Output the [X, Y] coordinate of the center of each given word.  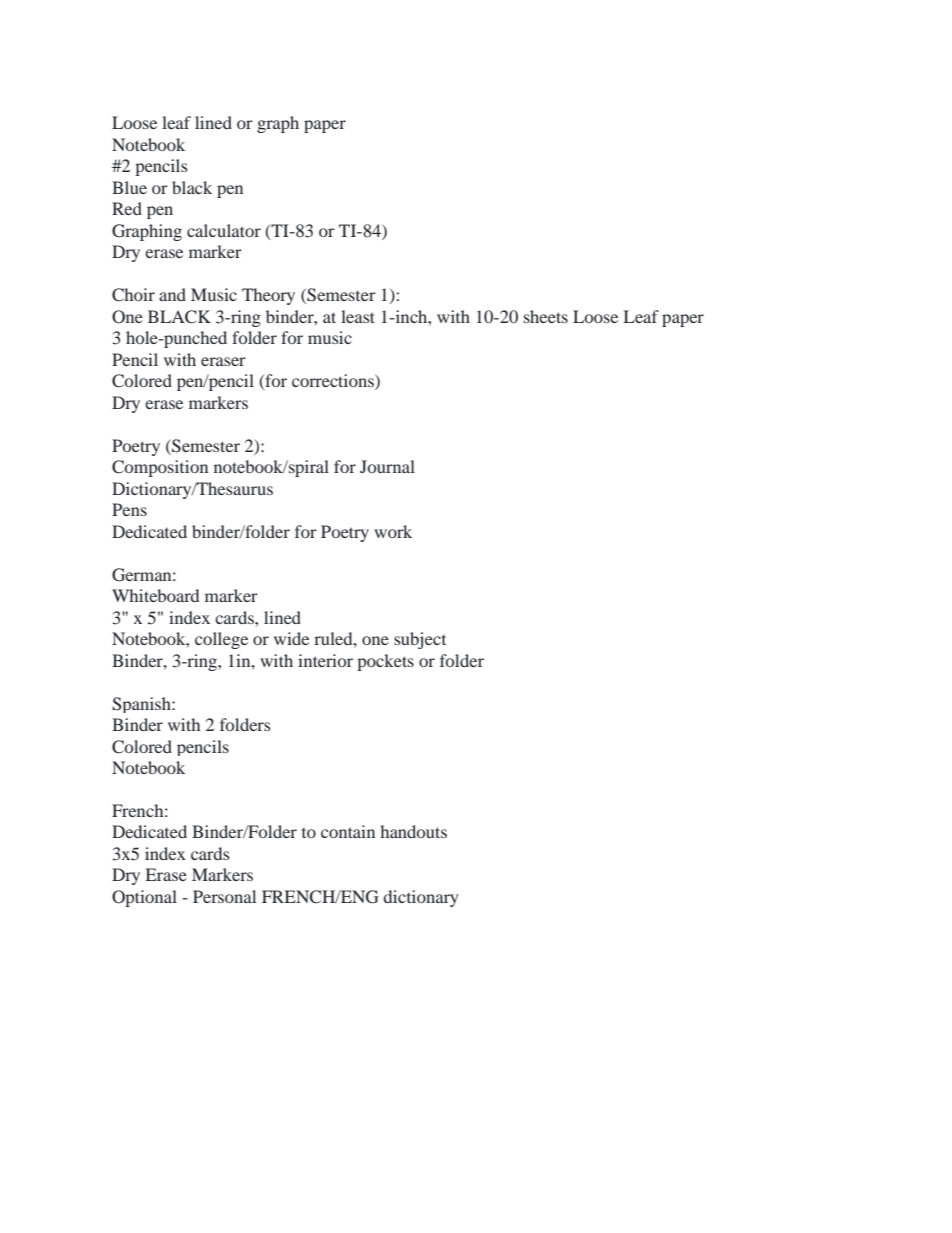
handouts [413, 831]
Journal [387, 466]
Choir [133, 295]
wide [291, 638]
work [393, 531]
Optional [144, 898]
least [358, 316]
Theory [268, 296]
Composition [160, 468]
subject [420, 640]
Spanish [142, 705]
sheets [546, 316]
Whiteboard [155, 595]
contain [348, 831]
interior [325, 660]
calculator [224, 230]
